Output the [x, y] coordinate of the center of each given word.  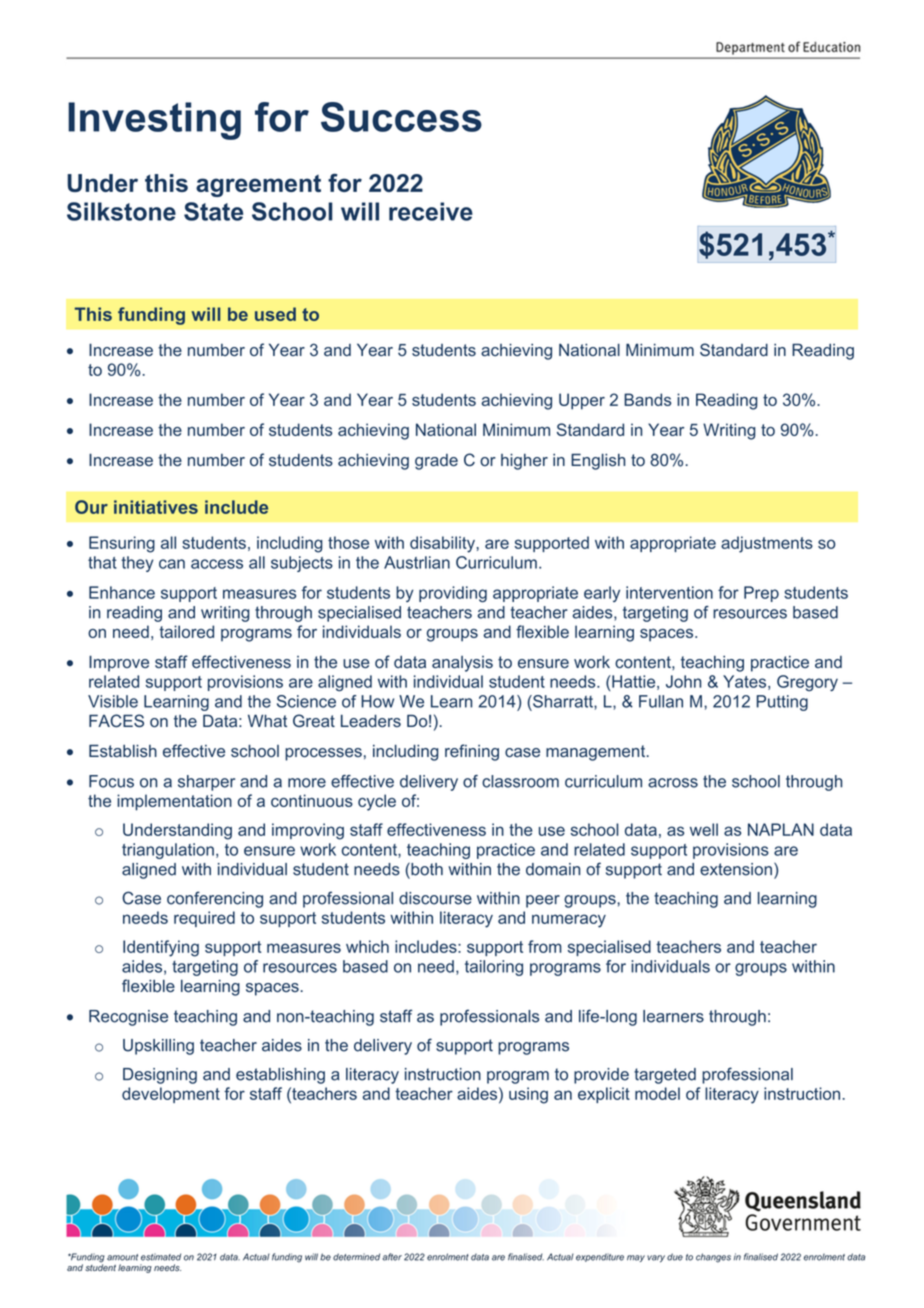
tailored [186, 631]
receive [431, 211]
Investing [154, 121]
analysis [462, 664]
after [392, 1257]
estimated [161, 1257]
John [683, 681]
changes [713, 1258]
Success [401, 117]
